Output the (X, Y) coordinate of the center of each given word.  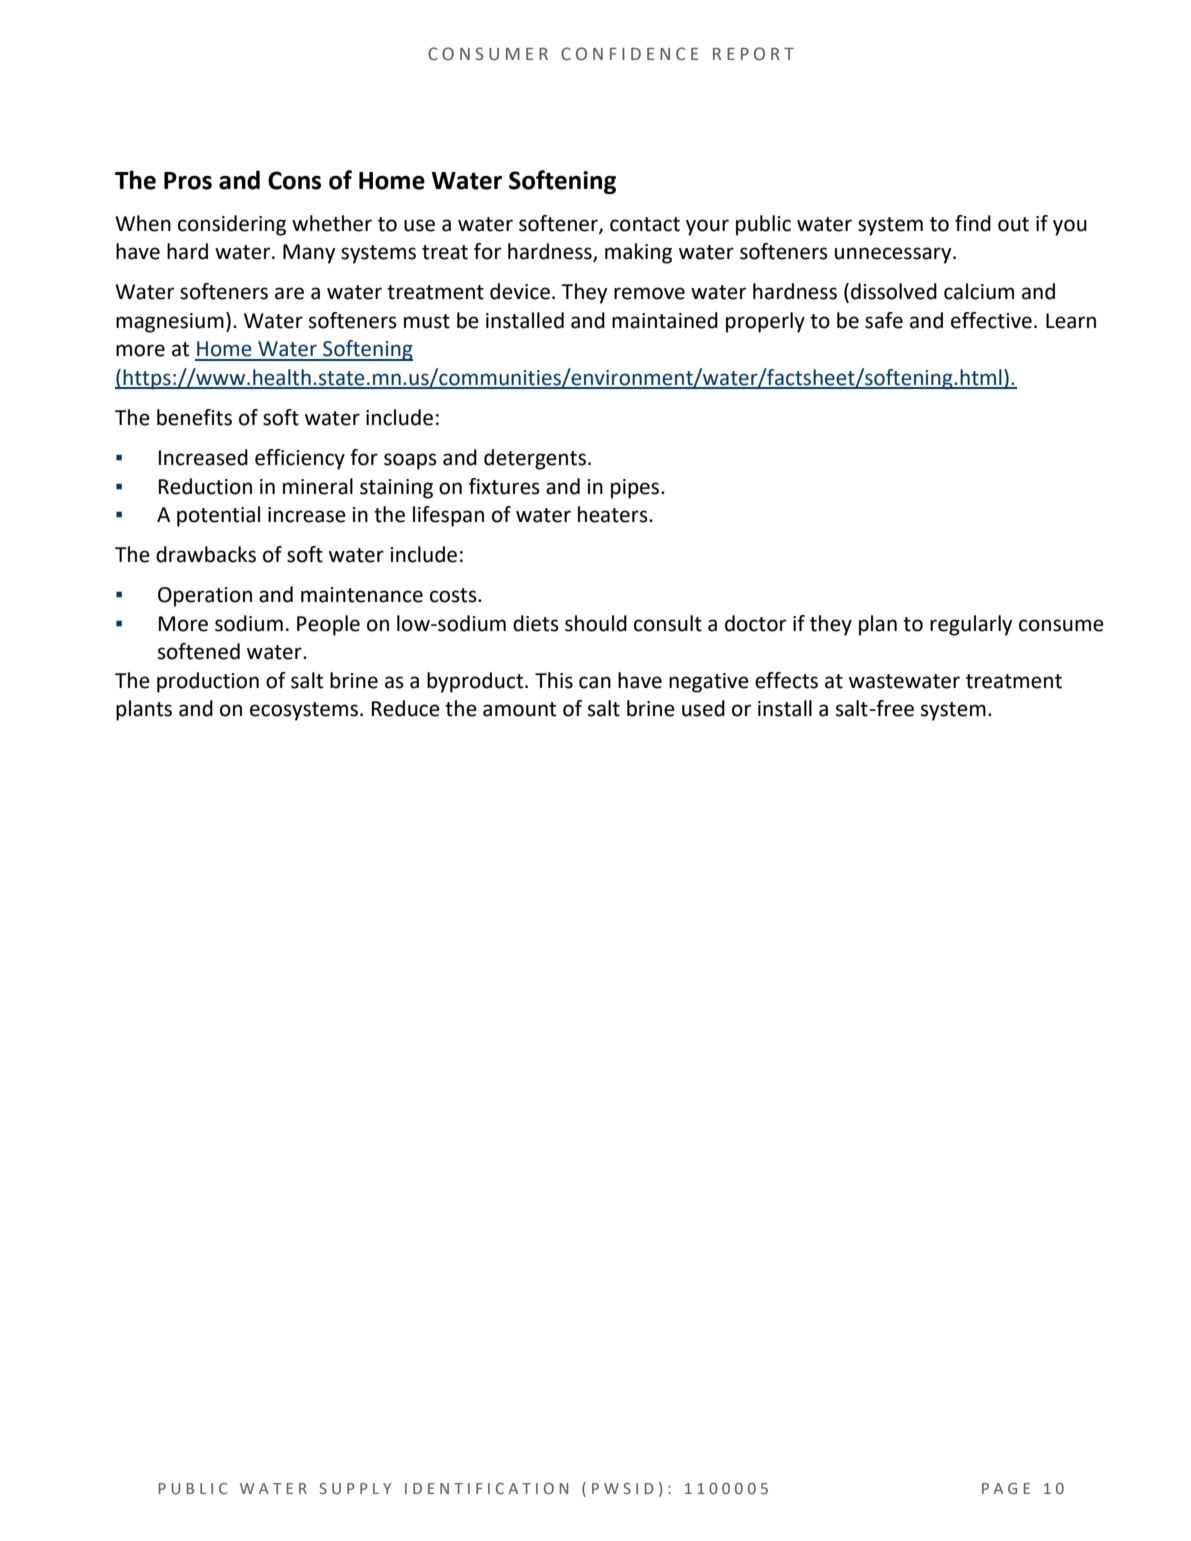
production (208, 682)
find (973, 223)
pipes (636, 489)
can (595, 682)
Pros (188, 181)
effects (786, 680)
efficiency (300, 459)
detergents (535, 459)
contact (645, 224)
